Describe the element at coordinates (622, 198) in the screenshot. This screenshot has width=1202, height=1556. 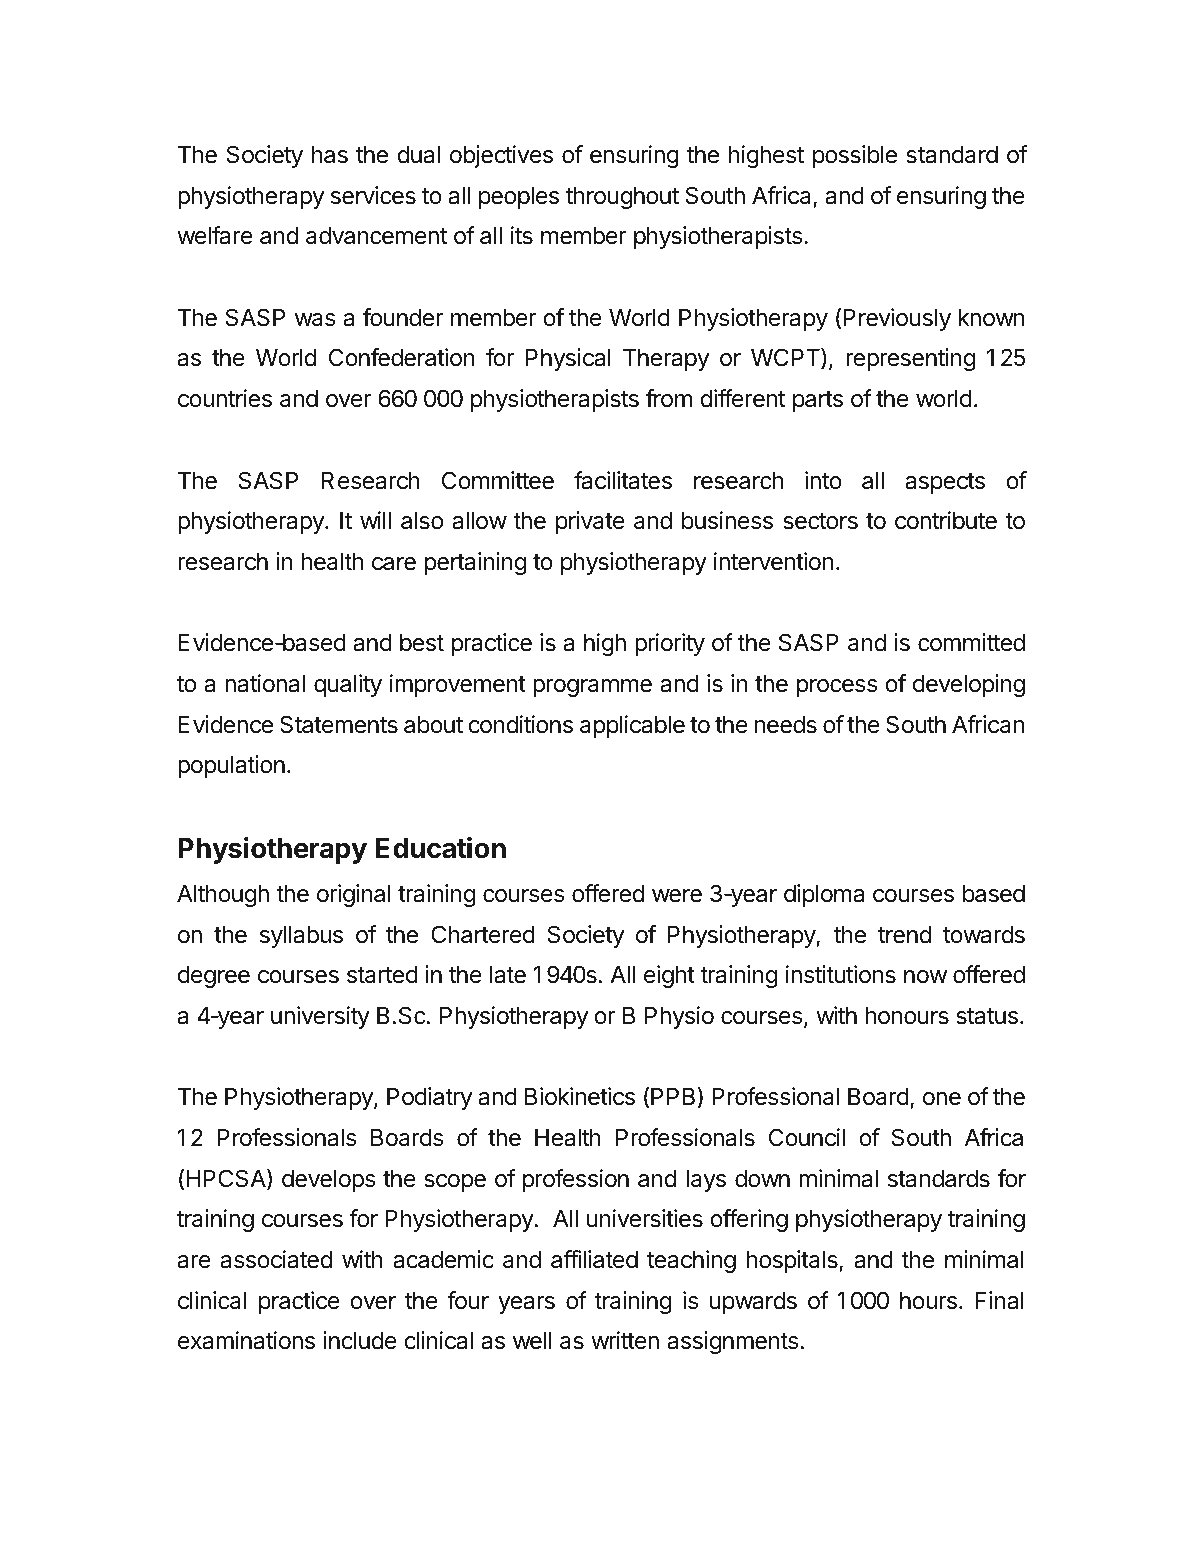
I see `throughout` at that location.
